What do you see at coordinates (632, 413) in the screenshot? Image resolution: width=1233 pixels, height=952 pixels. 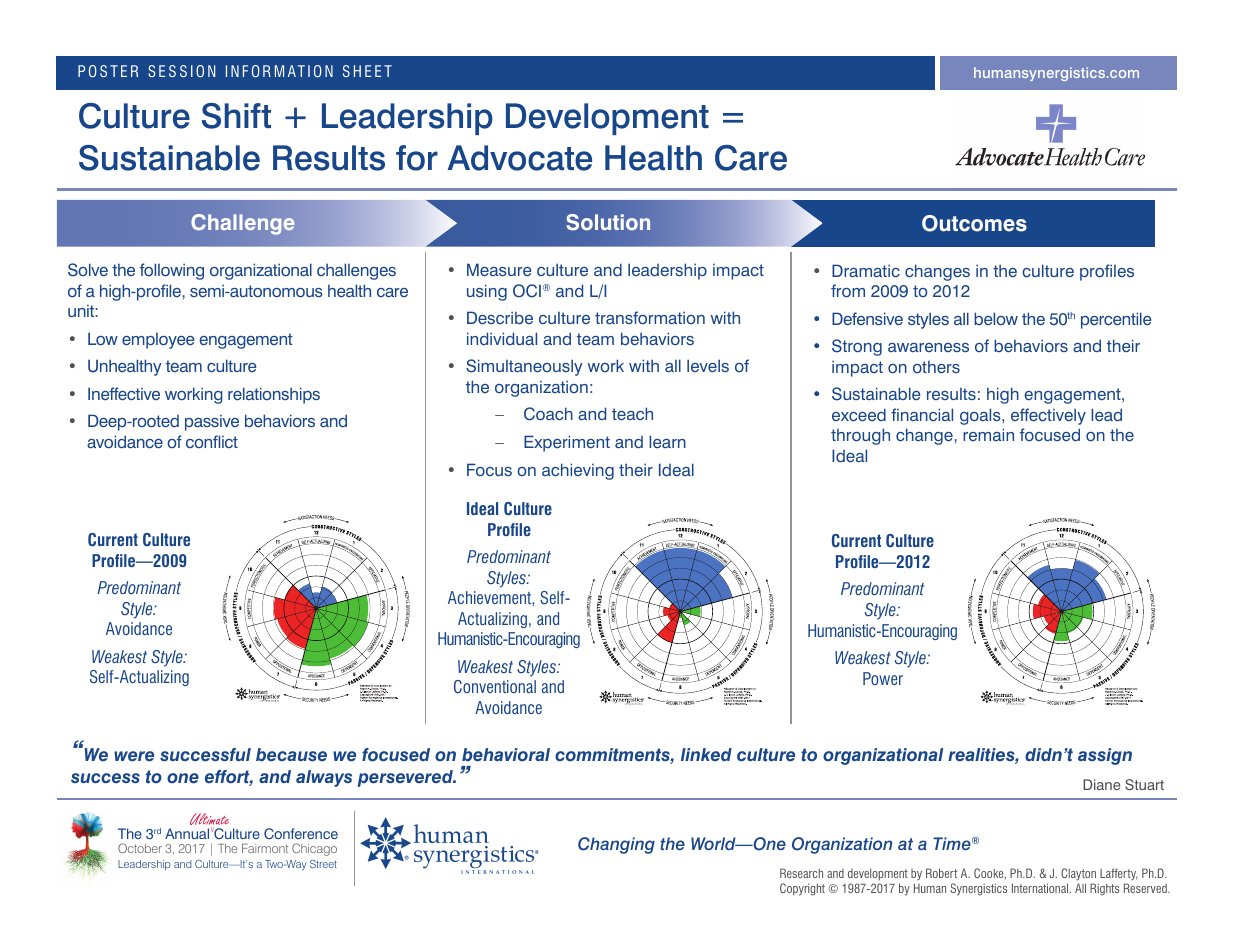 I see `teach` at bounding box center [632, 413].
